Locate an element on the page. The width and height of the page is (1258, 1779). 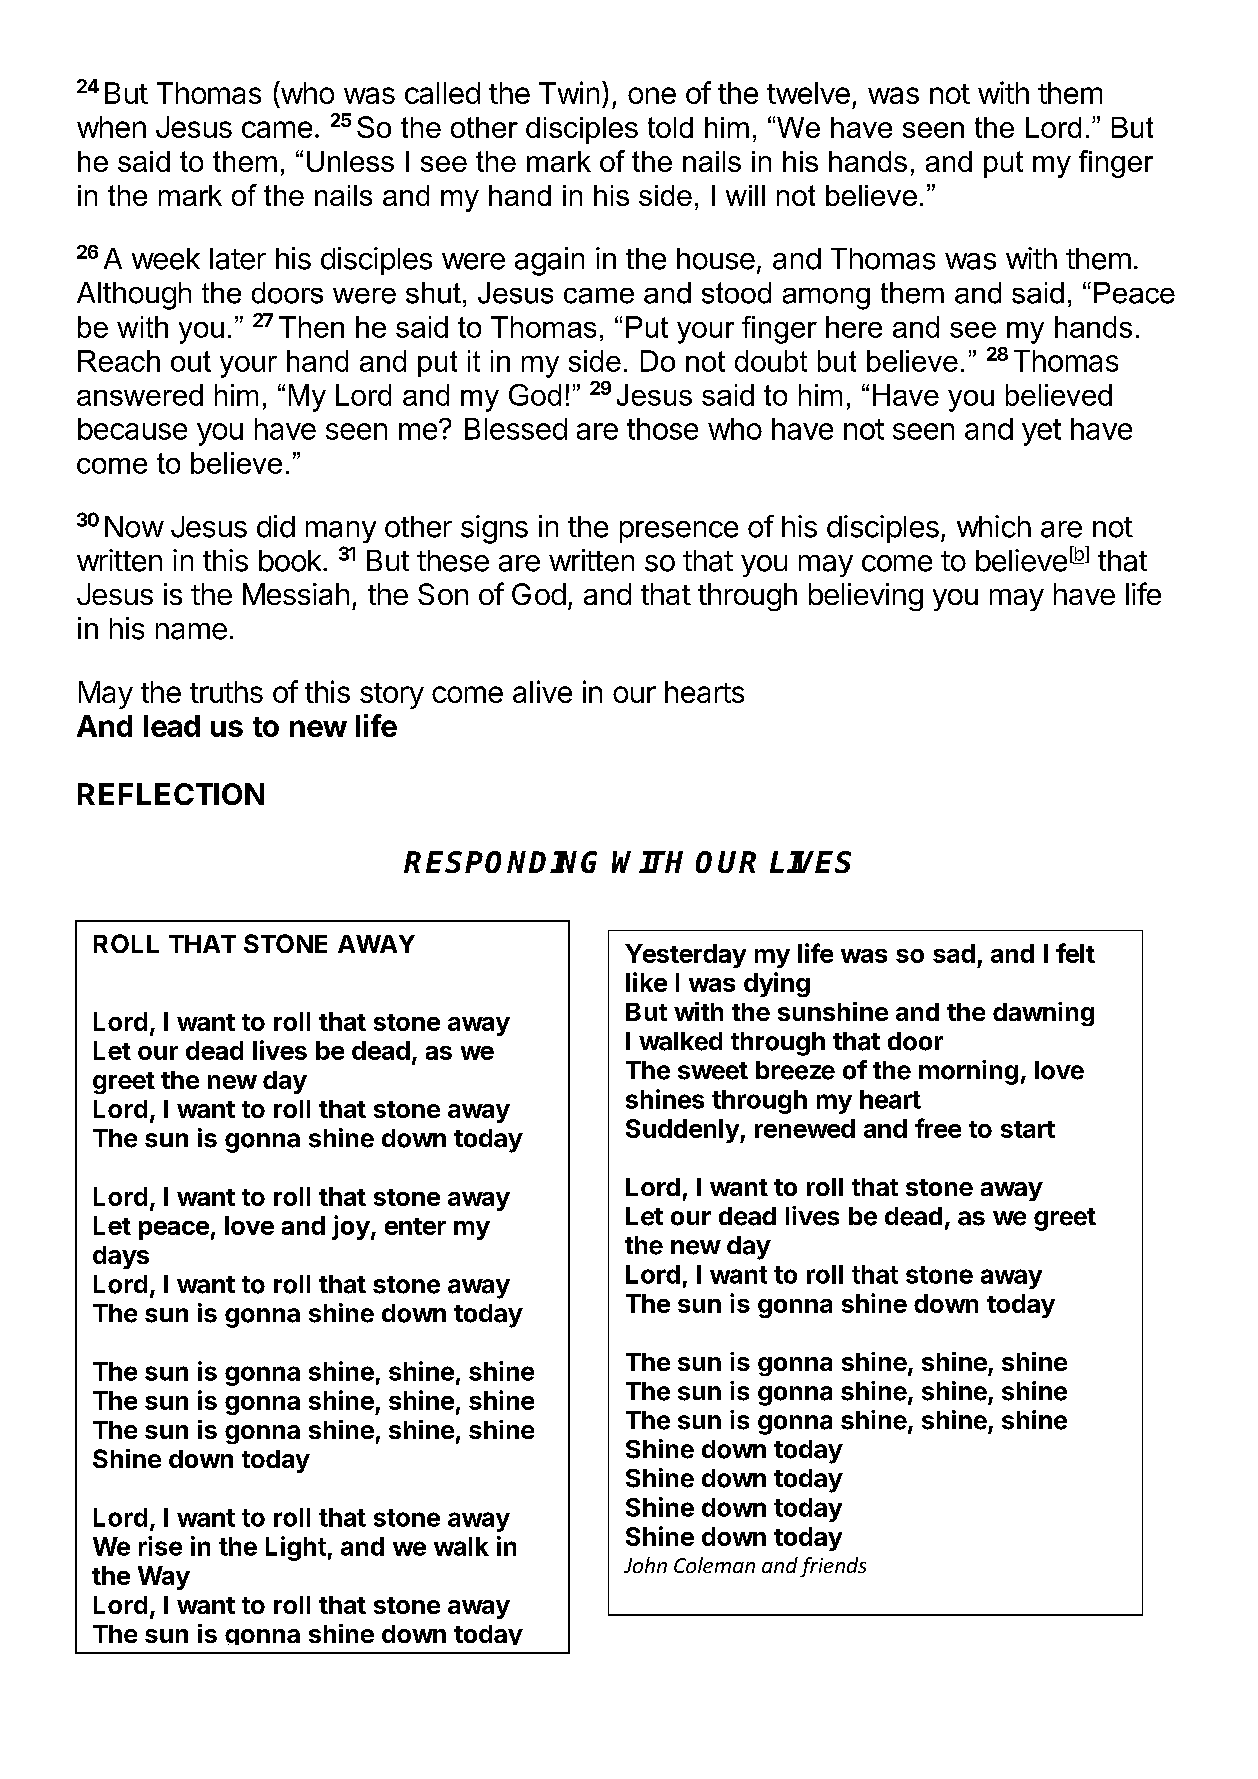
friends is located at coordinates (833, 1567).
